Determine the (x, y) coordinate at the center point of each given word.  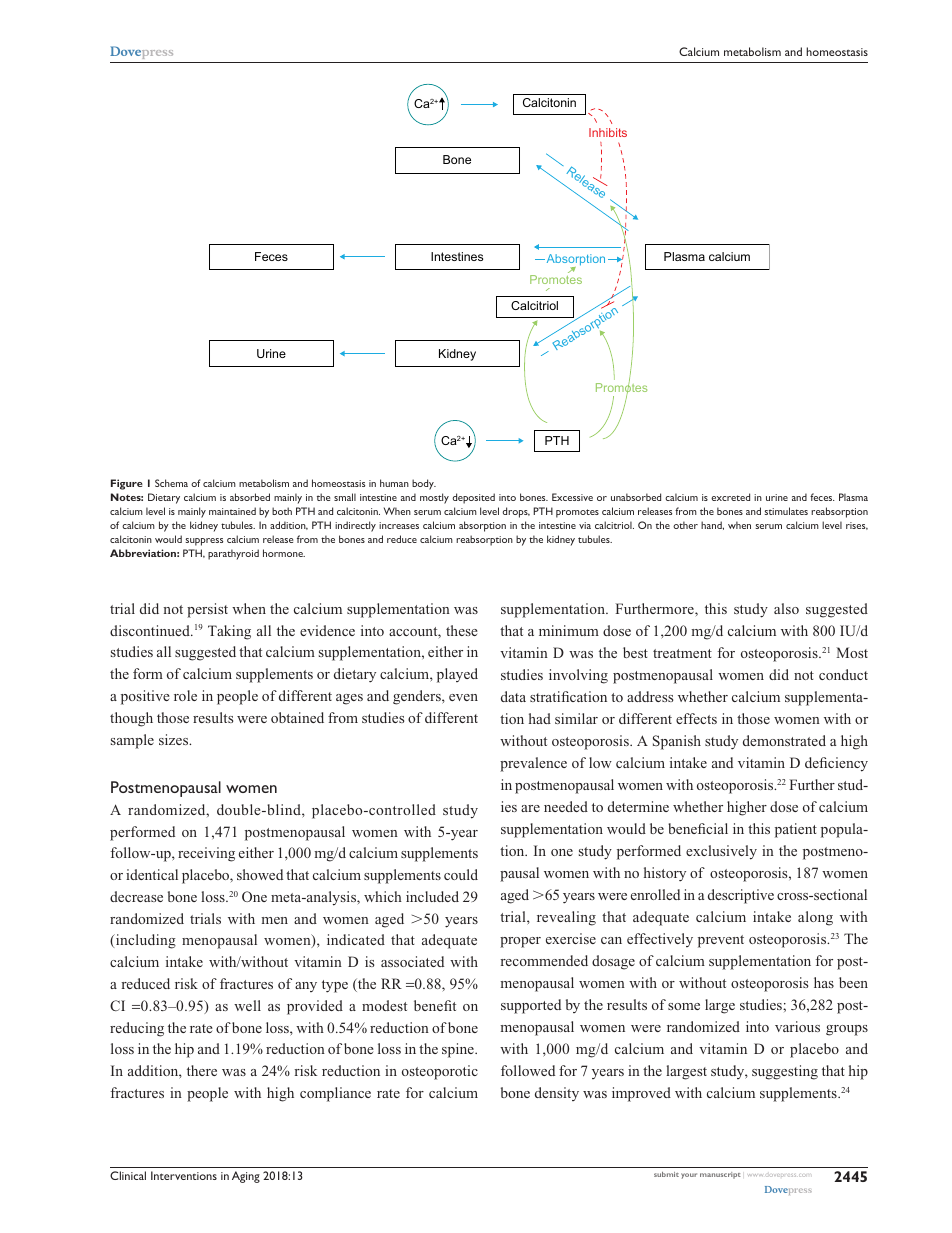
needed (566, 806)
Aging (246, 1177)
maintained (232, 511)
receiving (206, 854)
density (557, 1094)
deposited (473, 498)
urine (777, 497)
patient (796, 830)
